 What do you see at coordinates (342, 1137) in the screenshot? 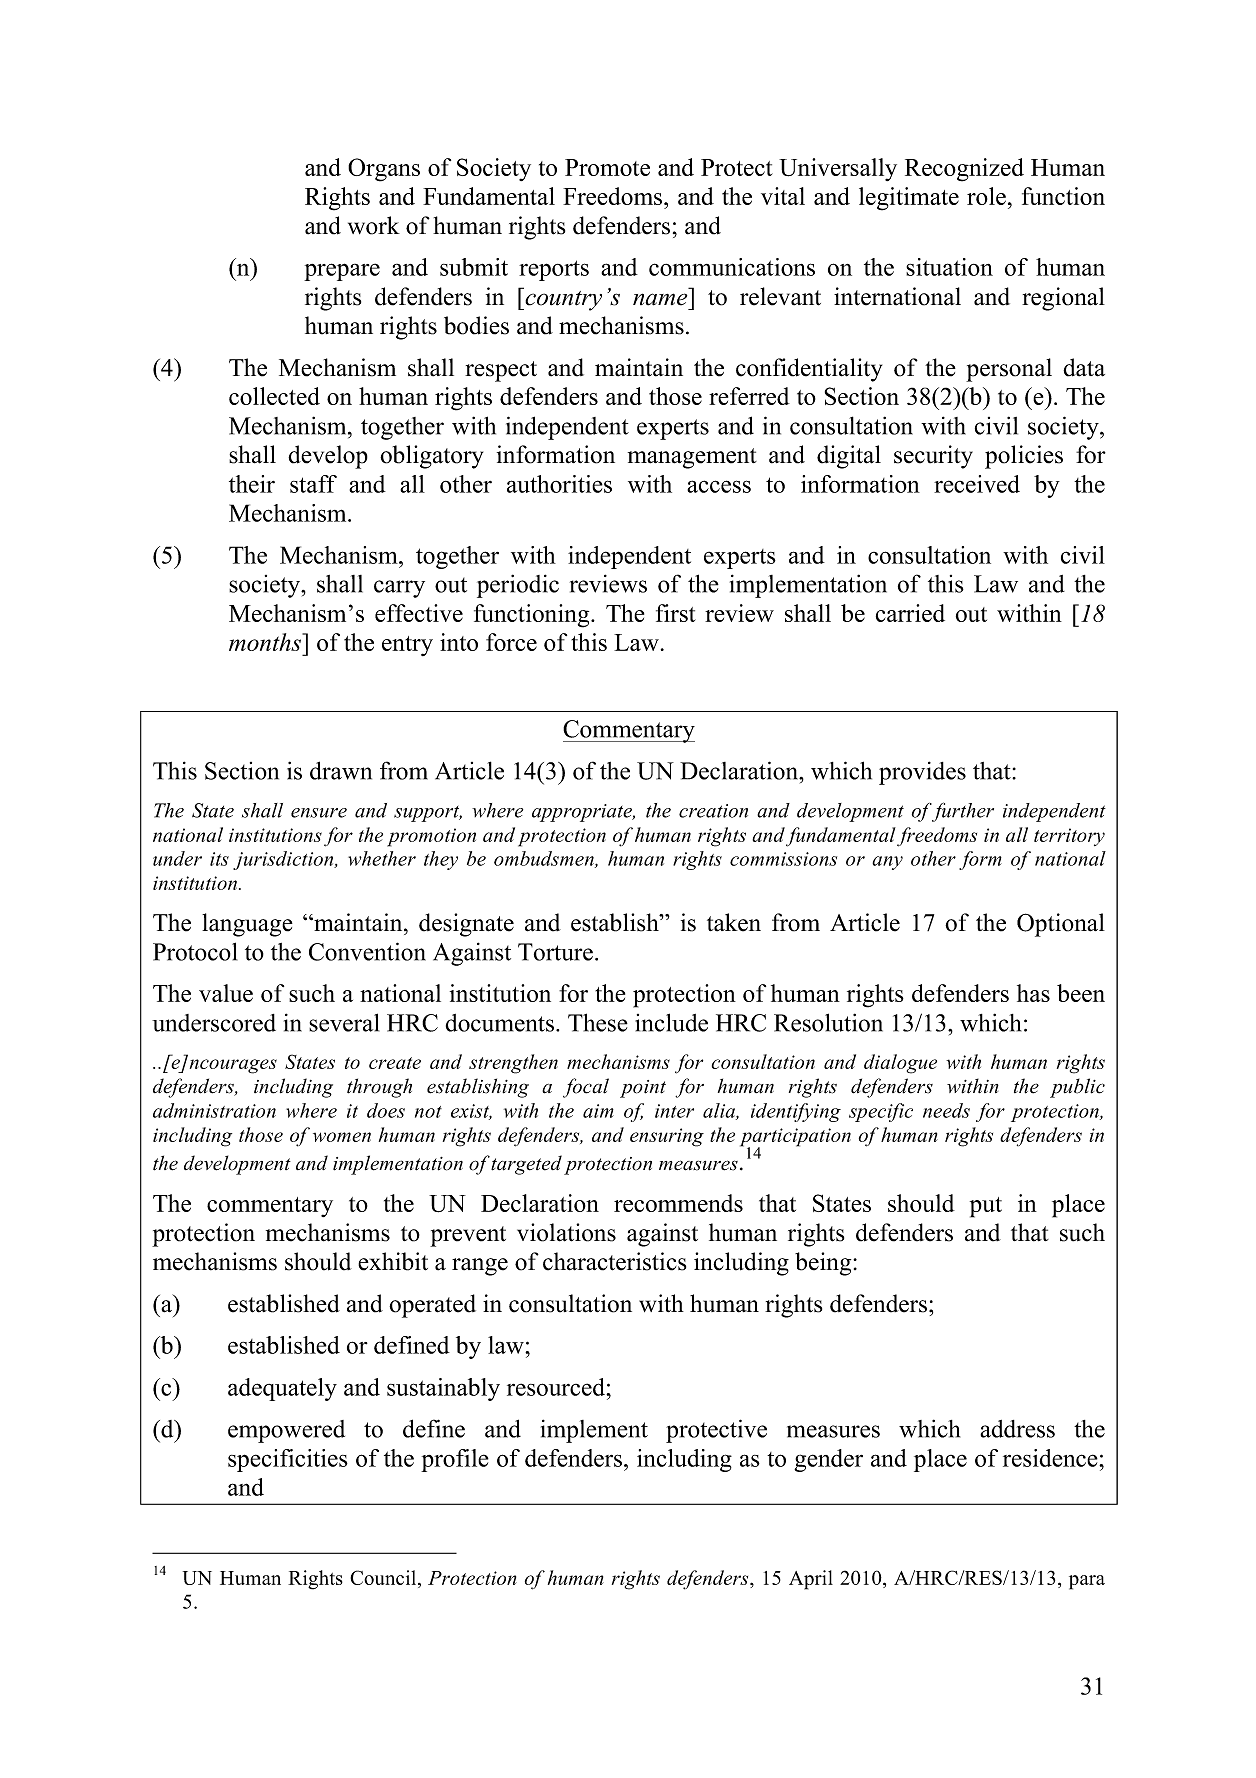
I see `women` at bounding box center [342, 1137].
